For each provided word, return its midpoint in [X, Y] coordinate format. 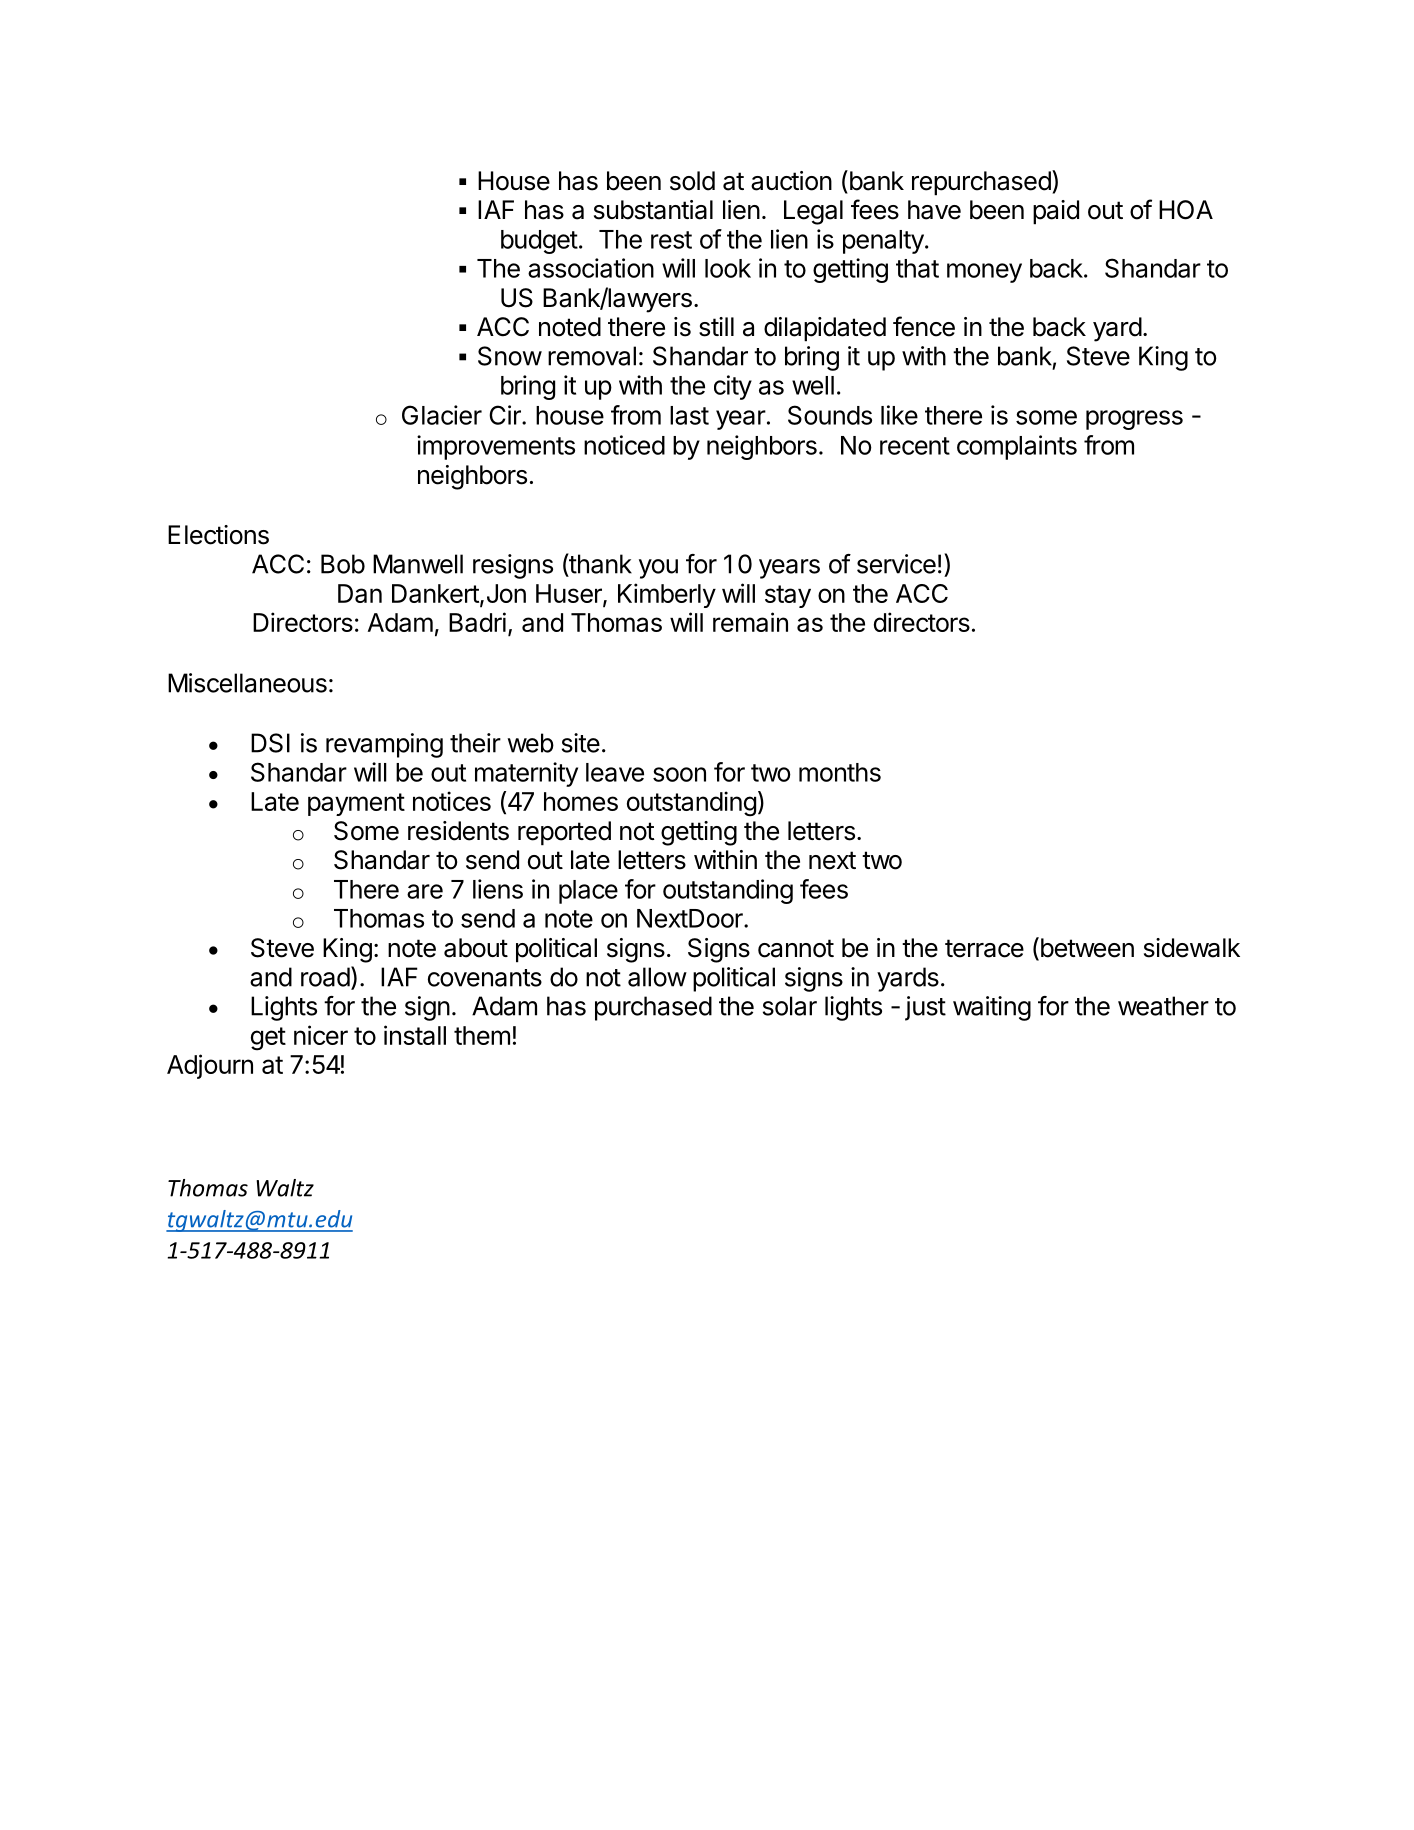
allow [657, 977]
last [689, 415]
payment [356, 804]
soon [679, 774]
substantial [653, 210]
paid [1056, 212]
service [896, 564]
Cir [506, 415]
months [840, 772]
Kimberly [667, 595]
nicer [321, 1035]
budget [539, 242]
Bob [343, 564]
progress [1134, 420]
